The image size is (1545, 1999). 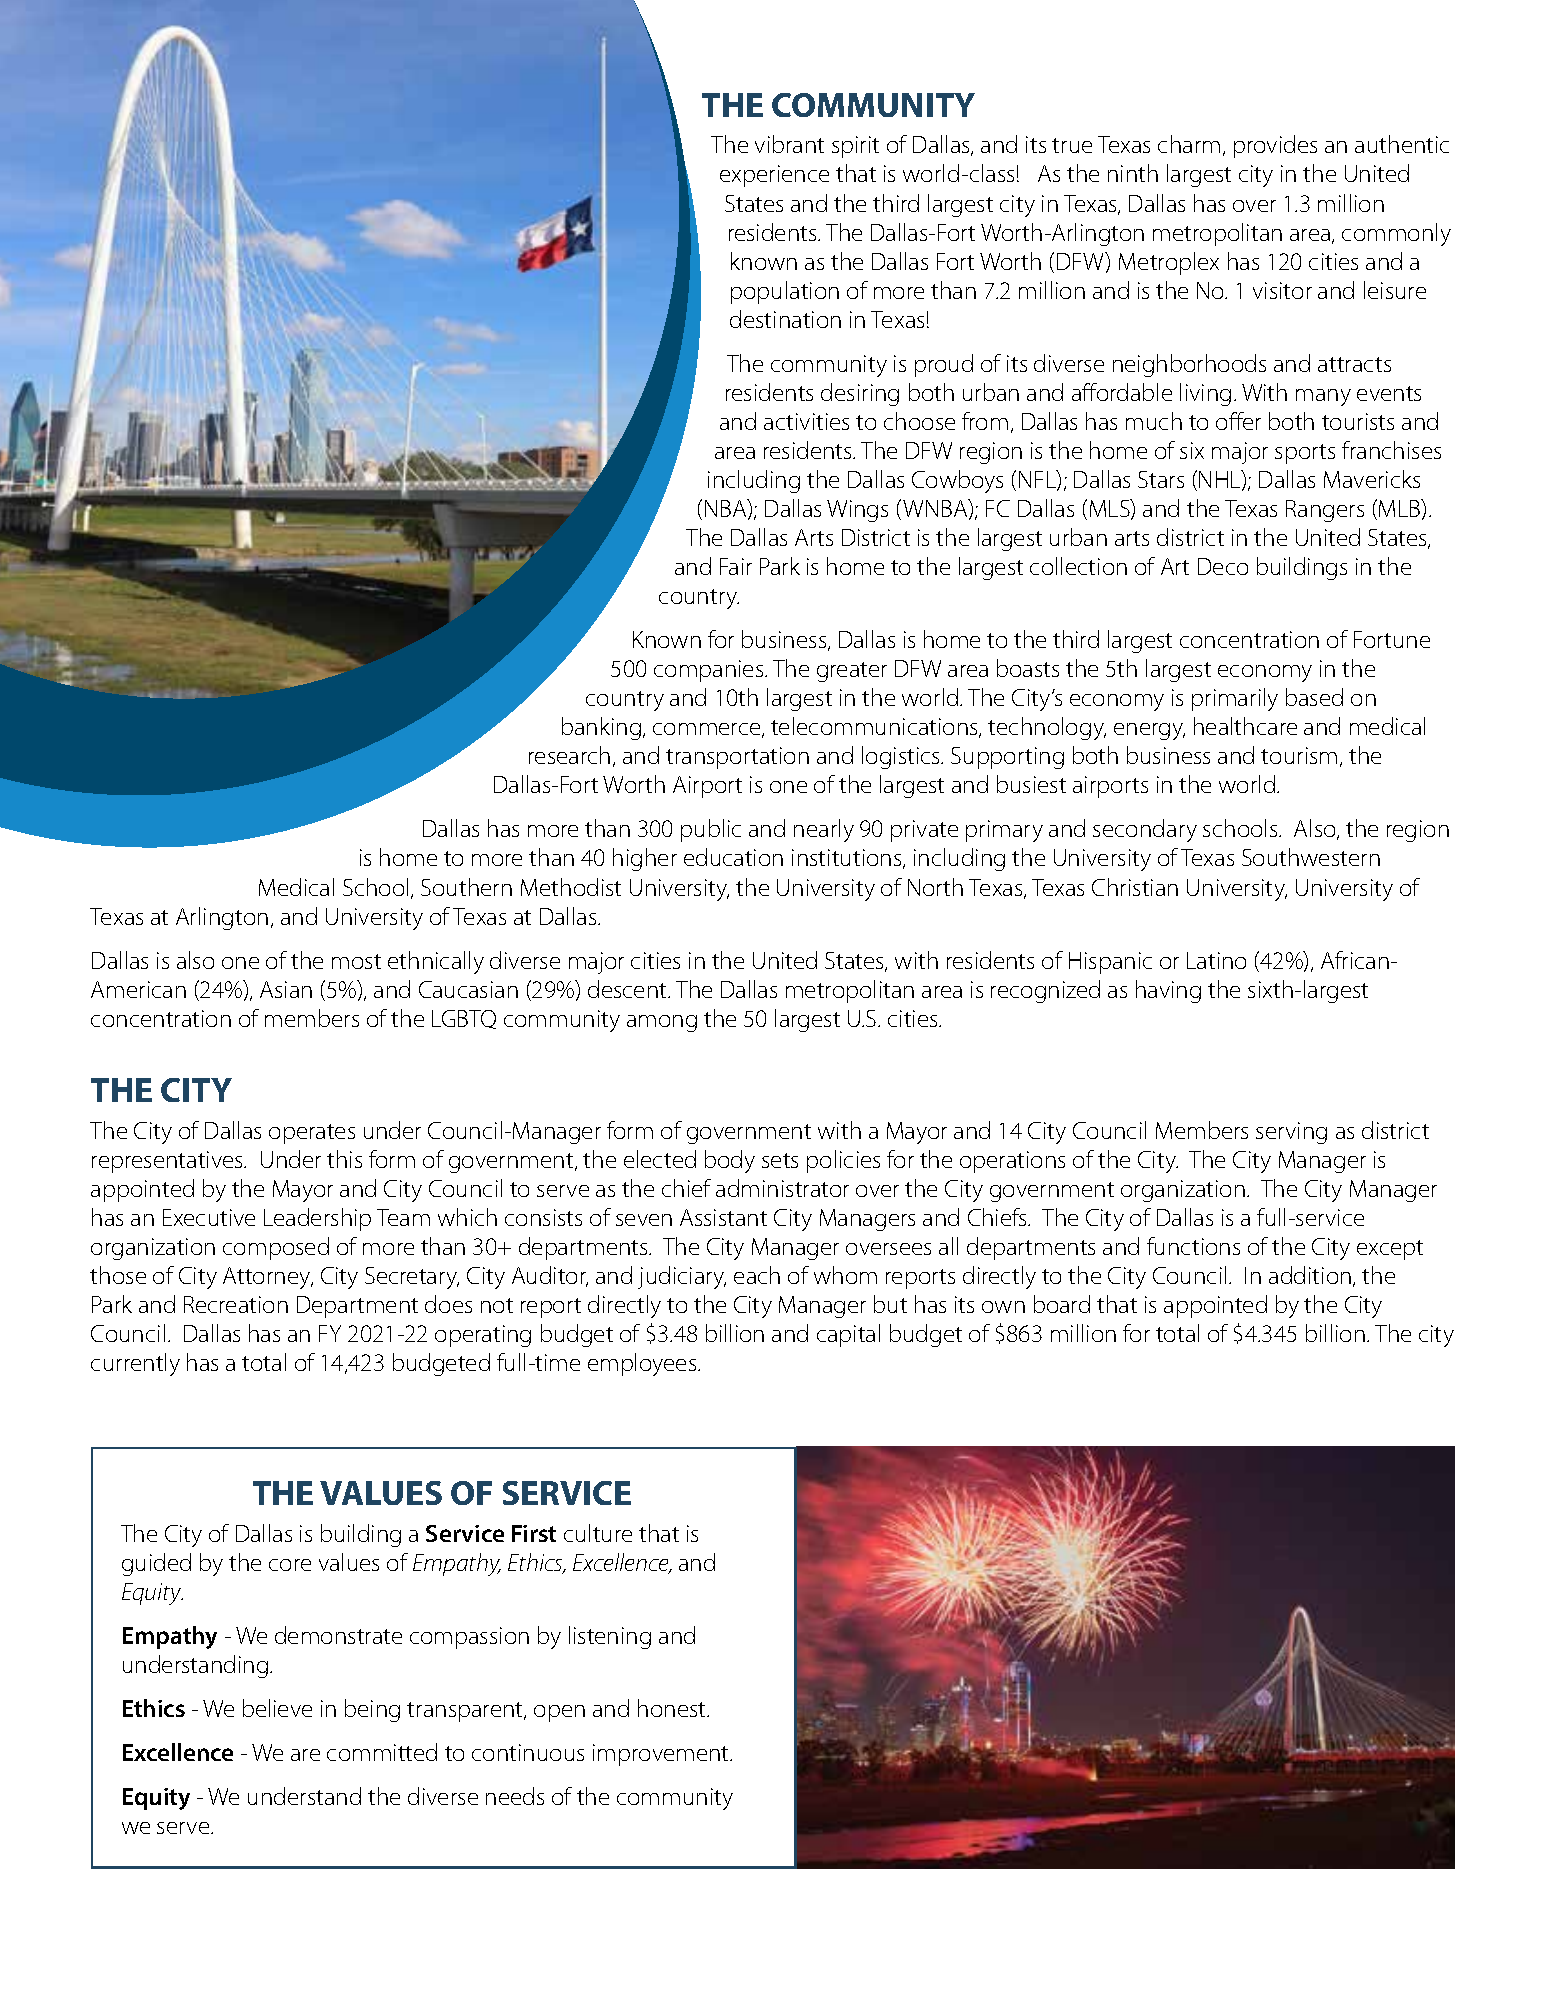 I want to click on improvement, so click(x=662, y=1755).
